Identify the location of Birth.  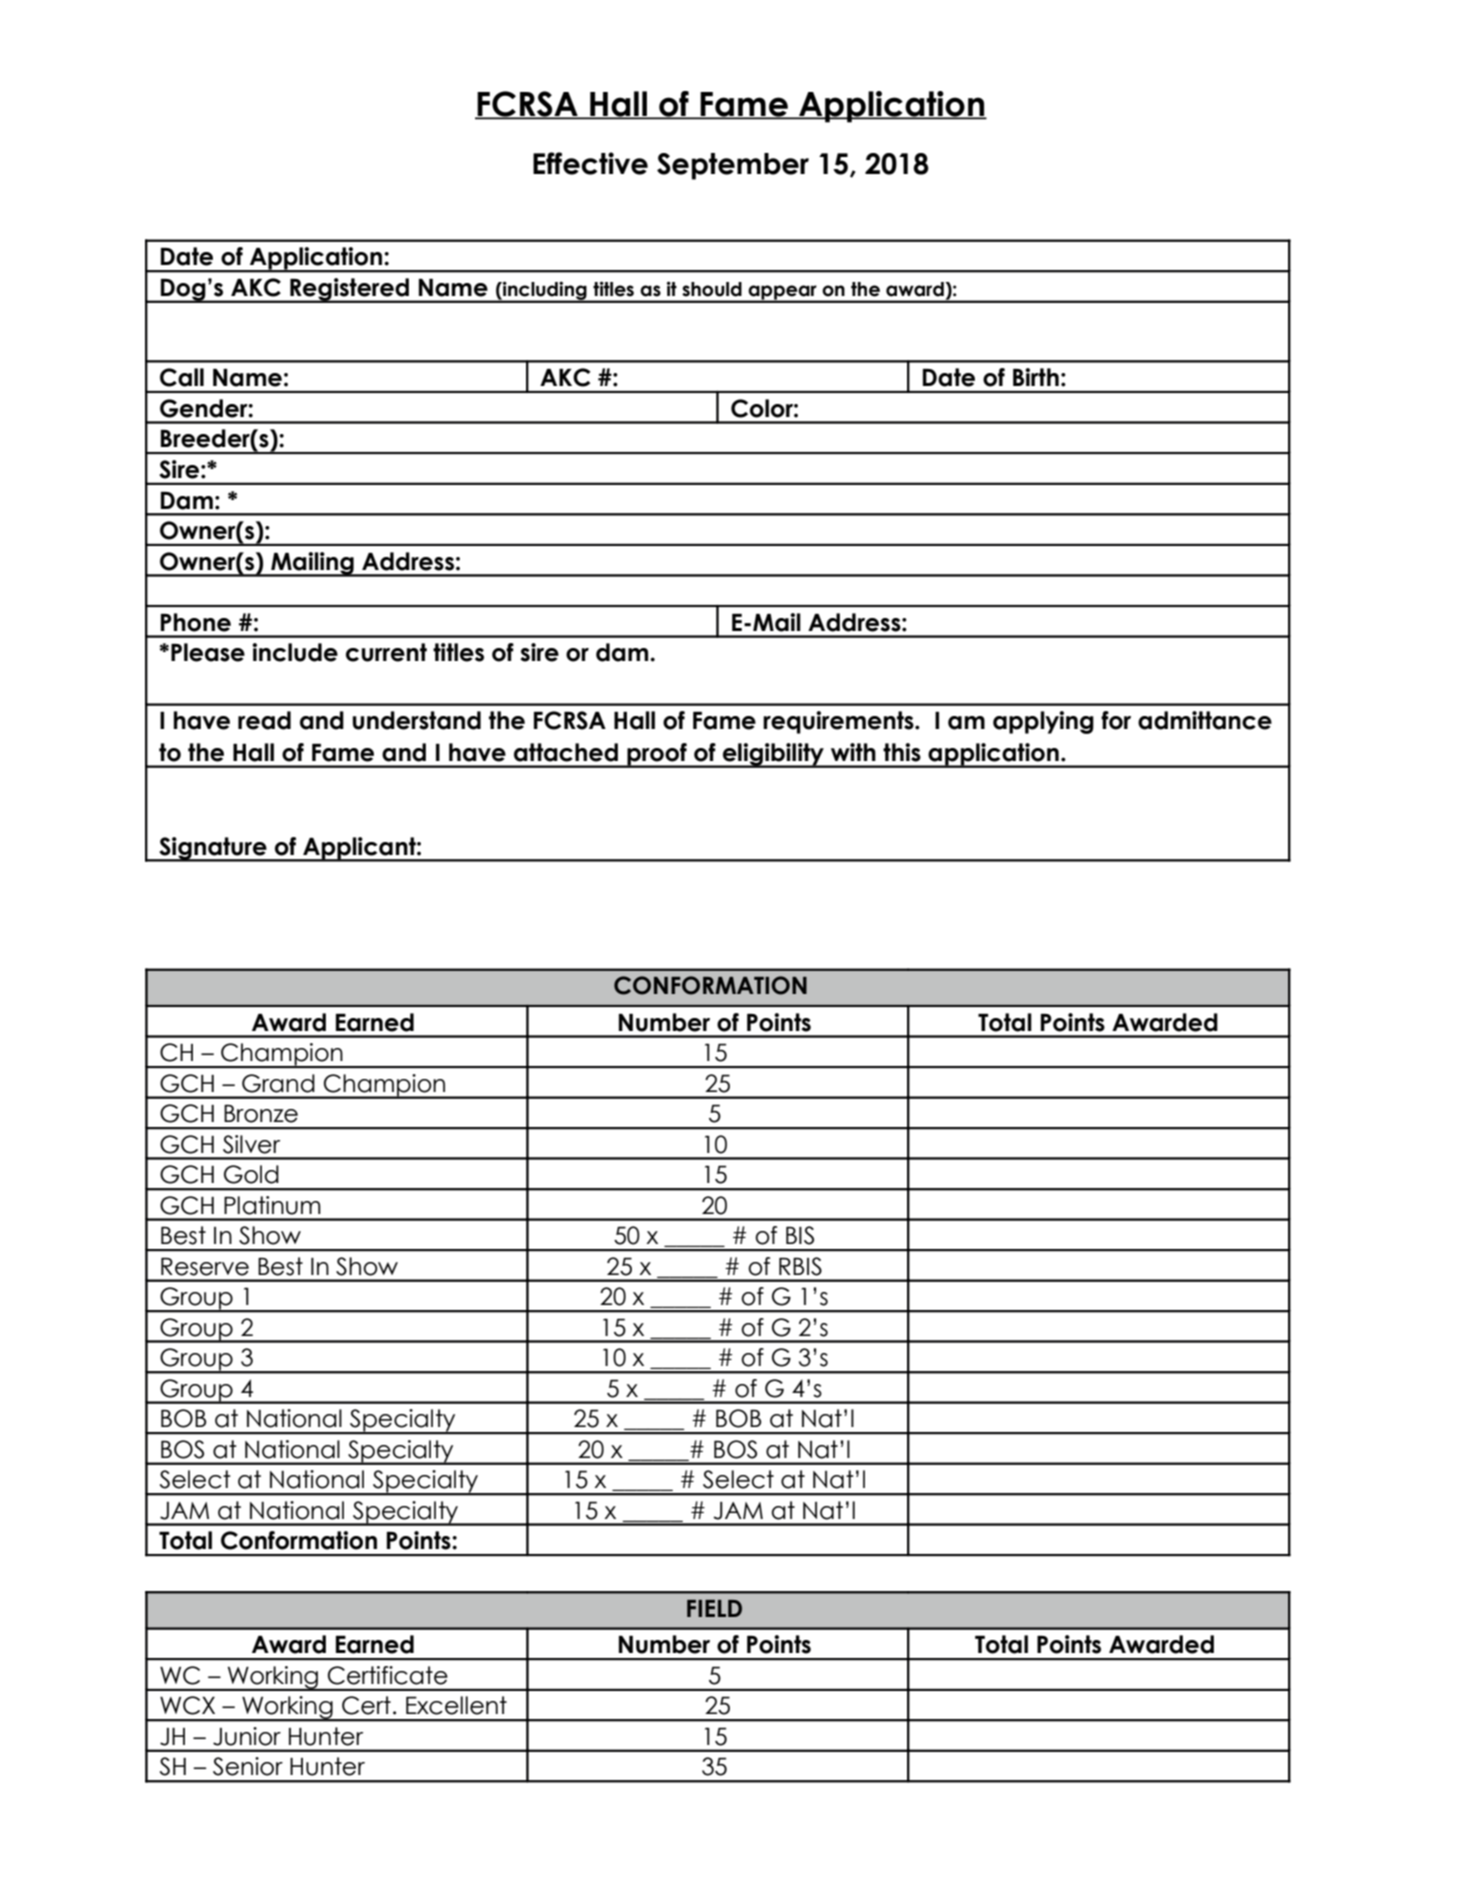
(1036, 377).
